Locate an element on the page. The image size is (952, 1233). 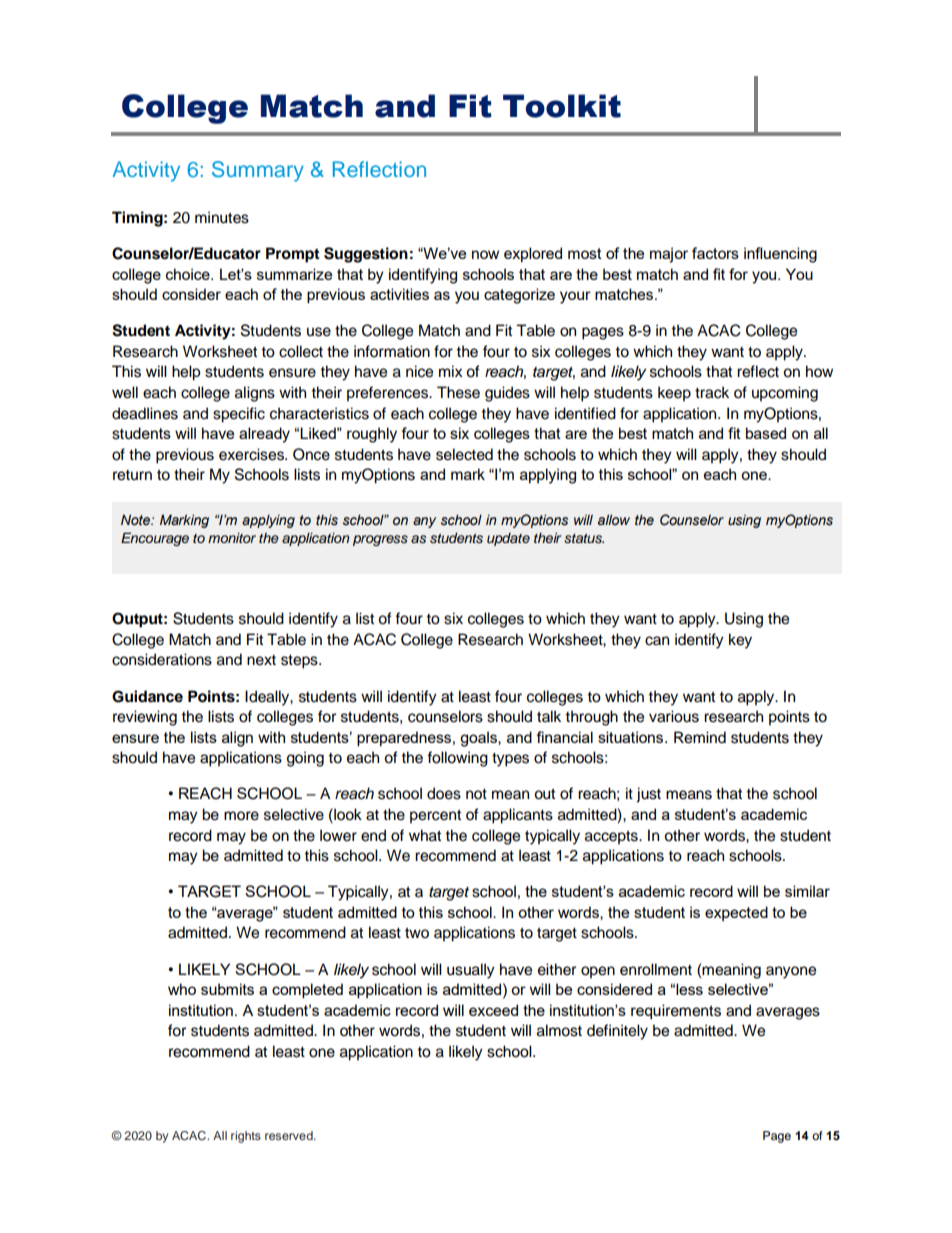
update is located at coordinates (508, 539).
